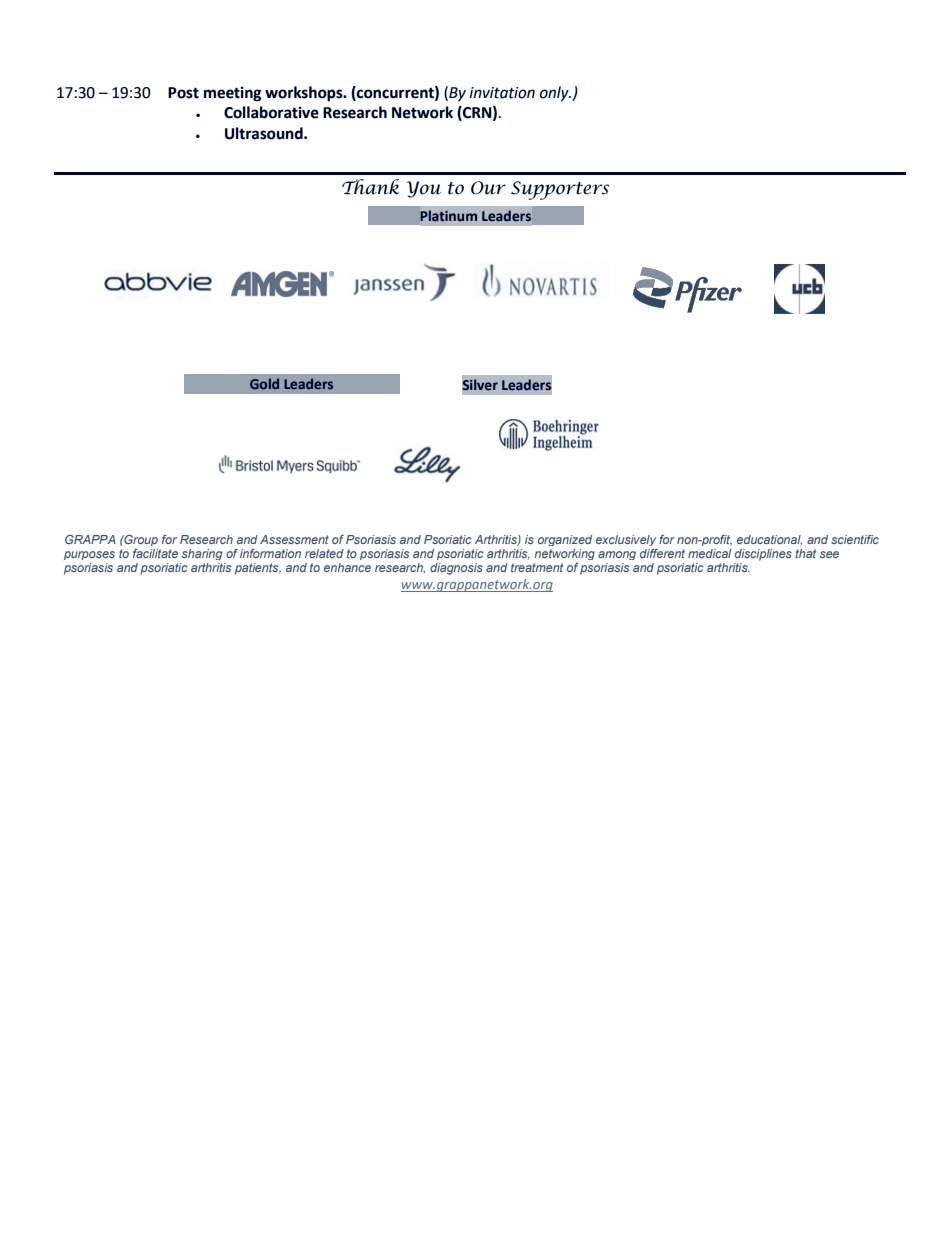  I want to click on educational, so click(769, 540).
